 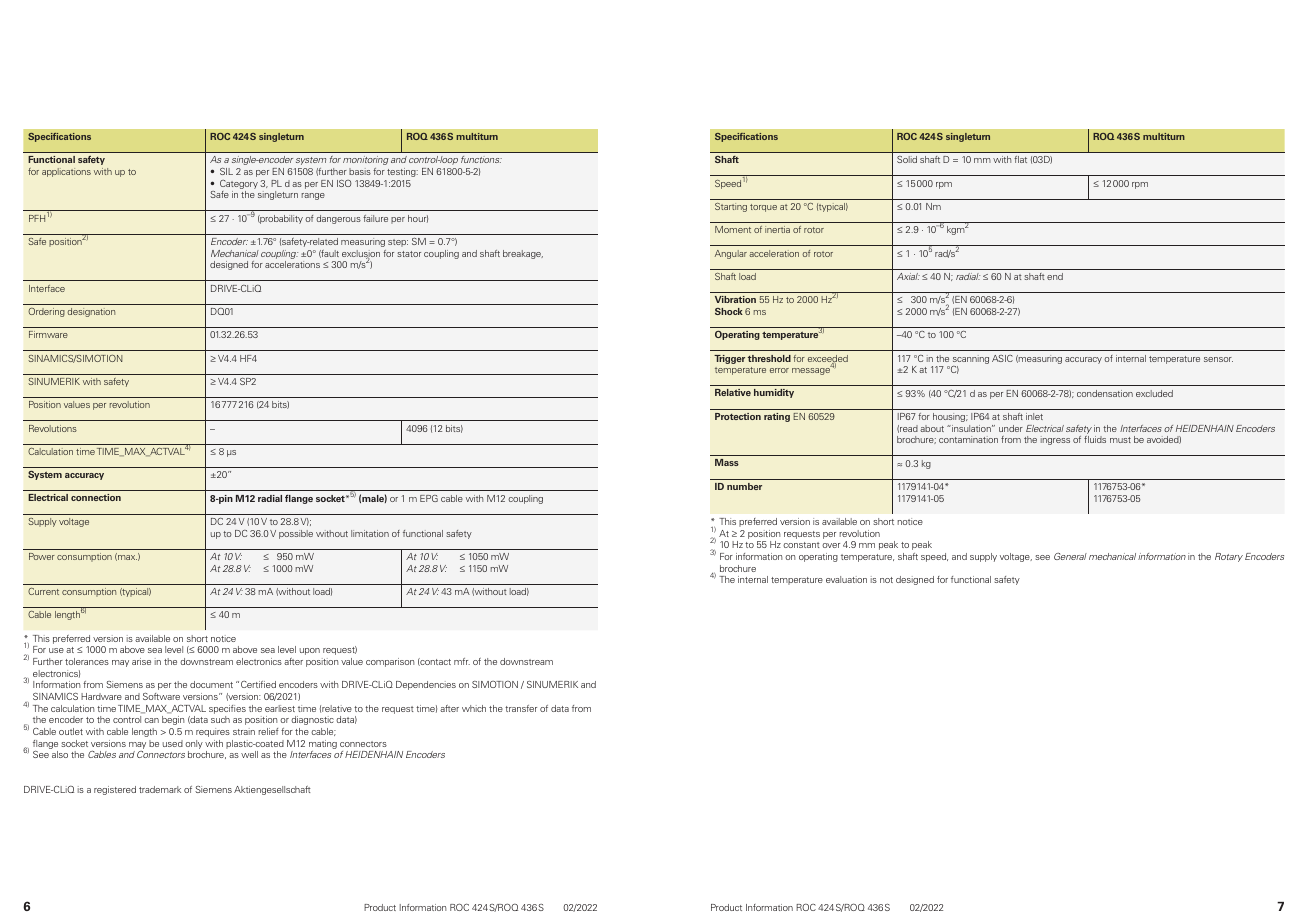 I want to click on condensation, so click(x=1105, y=393).
